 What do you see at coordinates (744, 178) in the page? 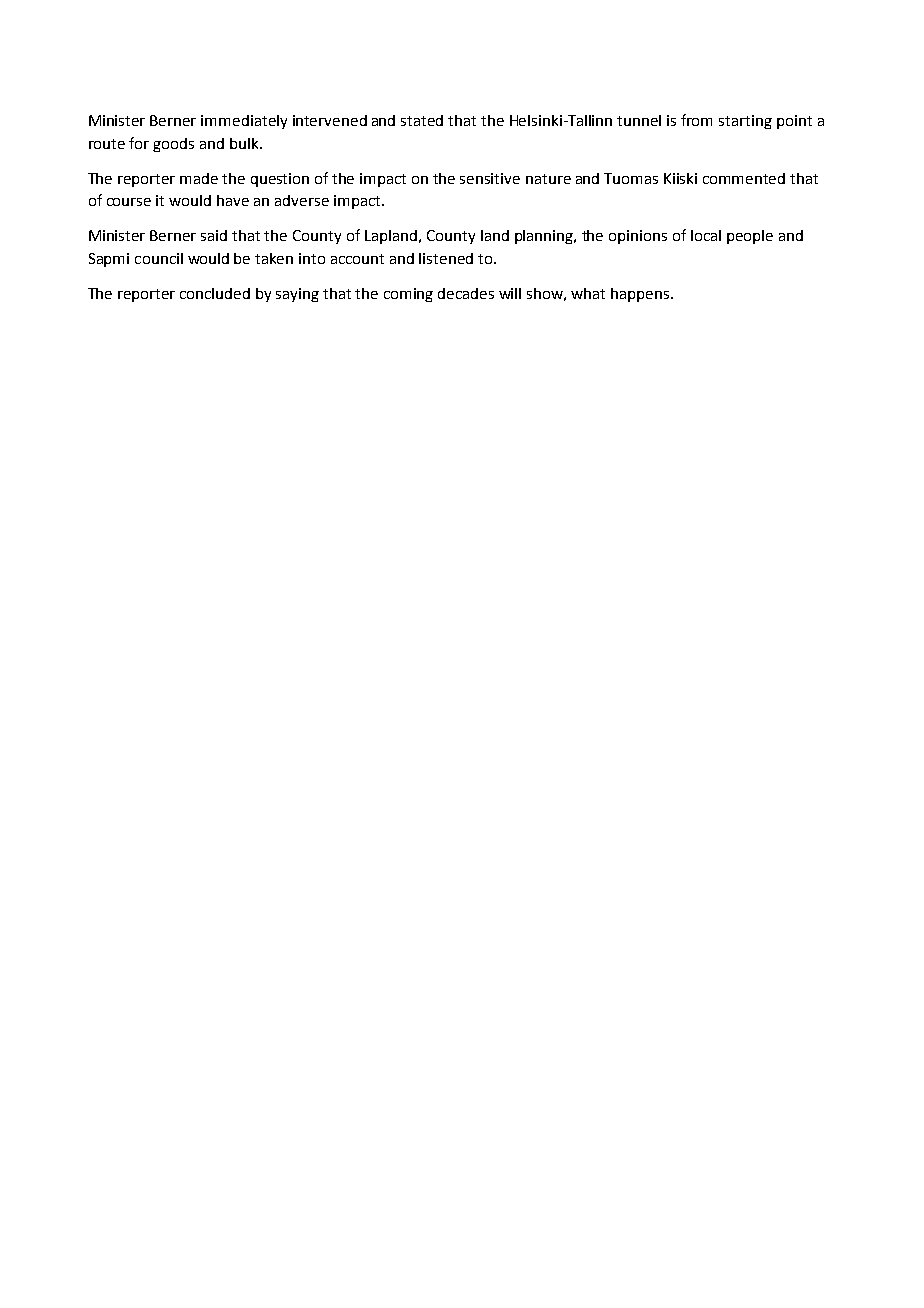
I see `commented` at bounding box center [744, 178].
